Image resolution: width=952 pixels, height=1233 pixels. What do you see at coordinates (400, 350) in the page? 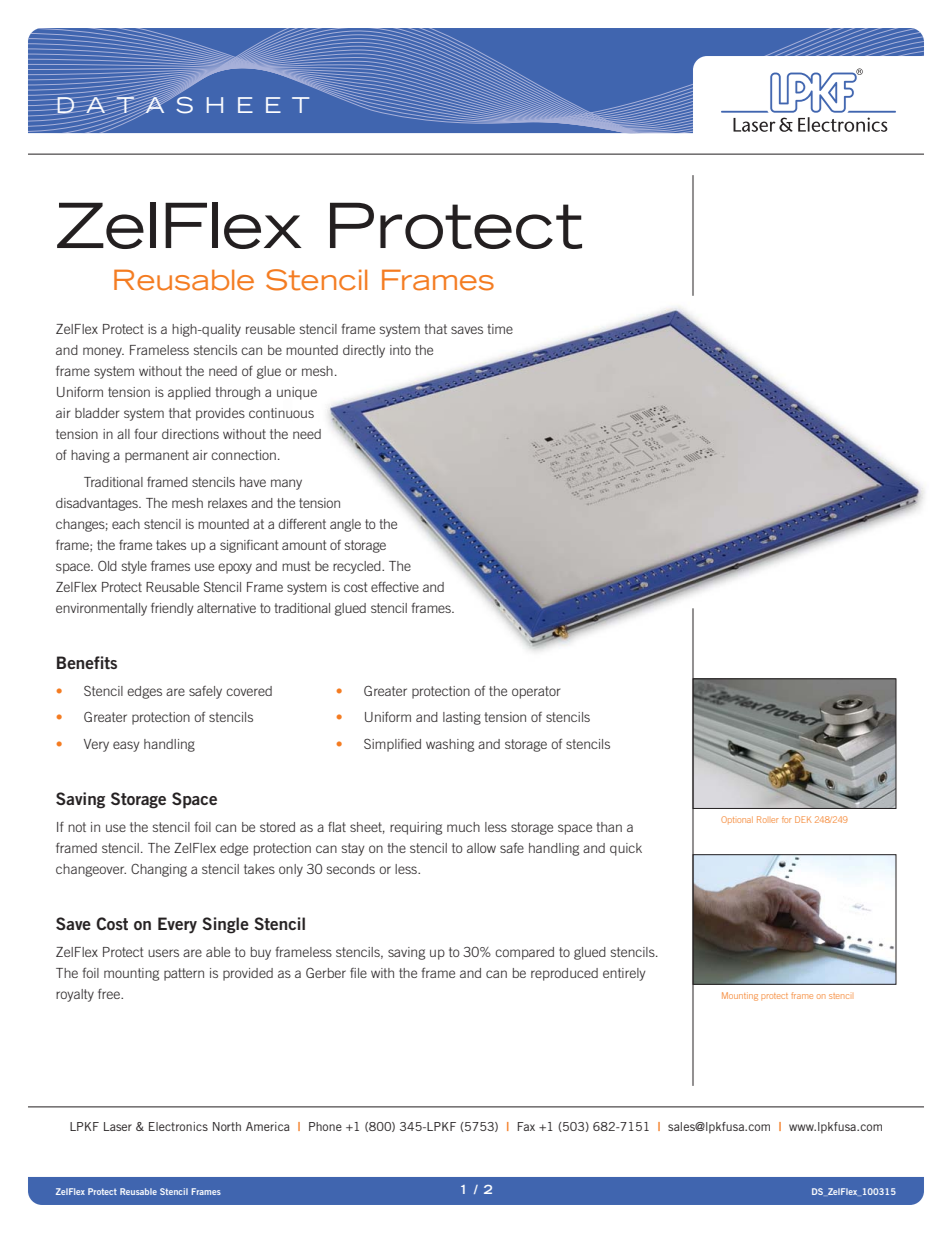
I see `into` at bounding box center [400, 350].
